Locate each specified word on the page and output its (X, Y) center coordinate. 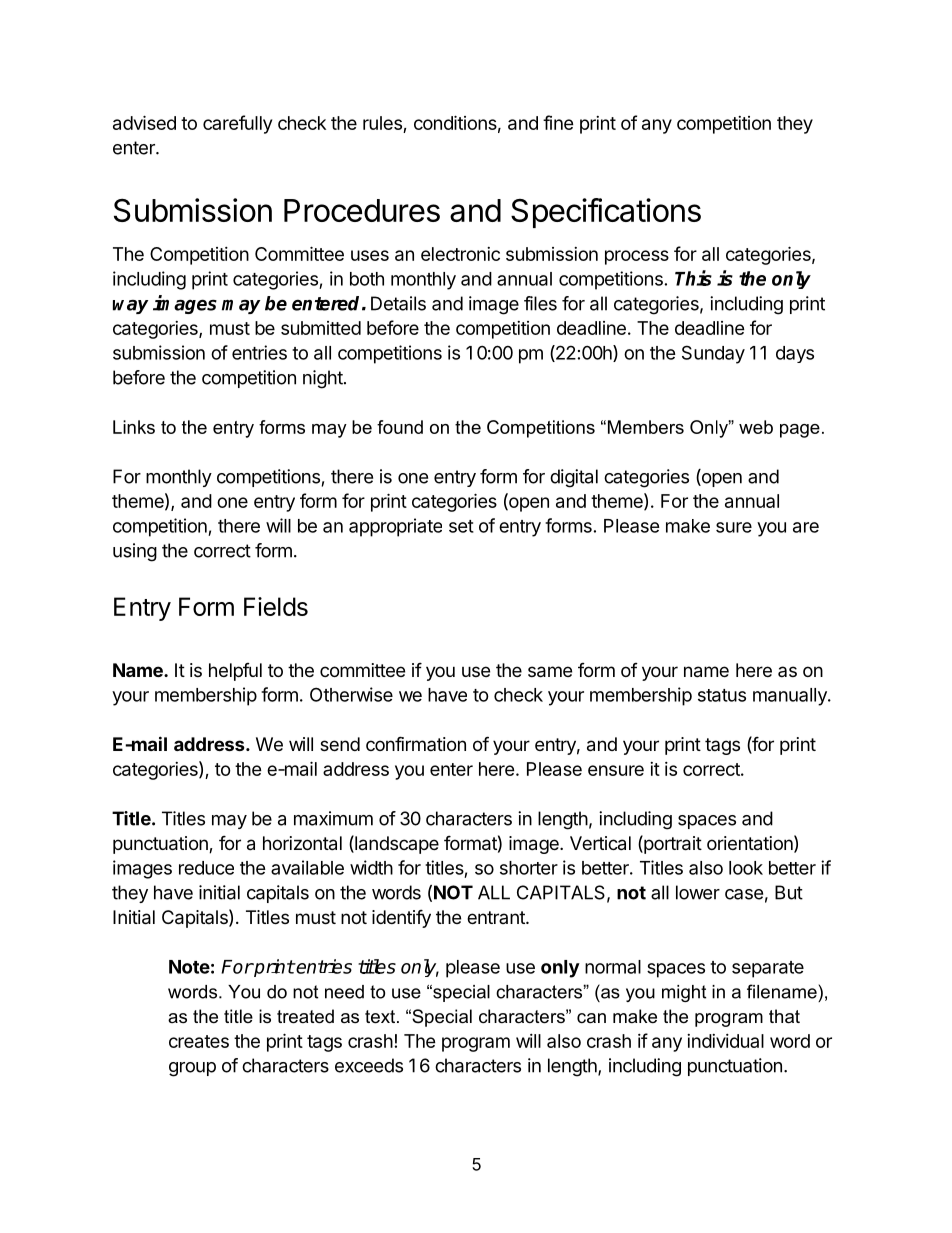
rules (382, 123)
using (135, 552)
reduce (206, 868)
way (130, 307)
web (756, 427)
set (461, 526)
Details (398, 303)
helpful (235, 672)
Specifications (606, 213)
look (746, 868)
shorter (529, 868)
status (722, 695)
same (550, 672)
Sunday (713, 354)
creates (199, 1041)
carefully (237, 124)
